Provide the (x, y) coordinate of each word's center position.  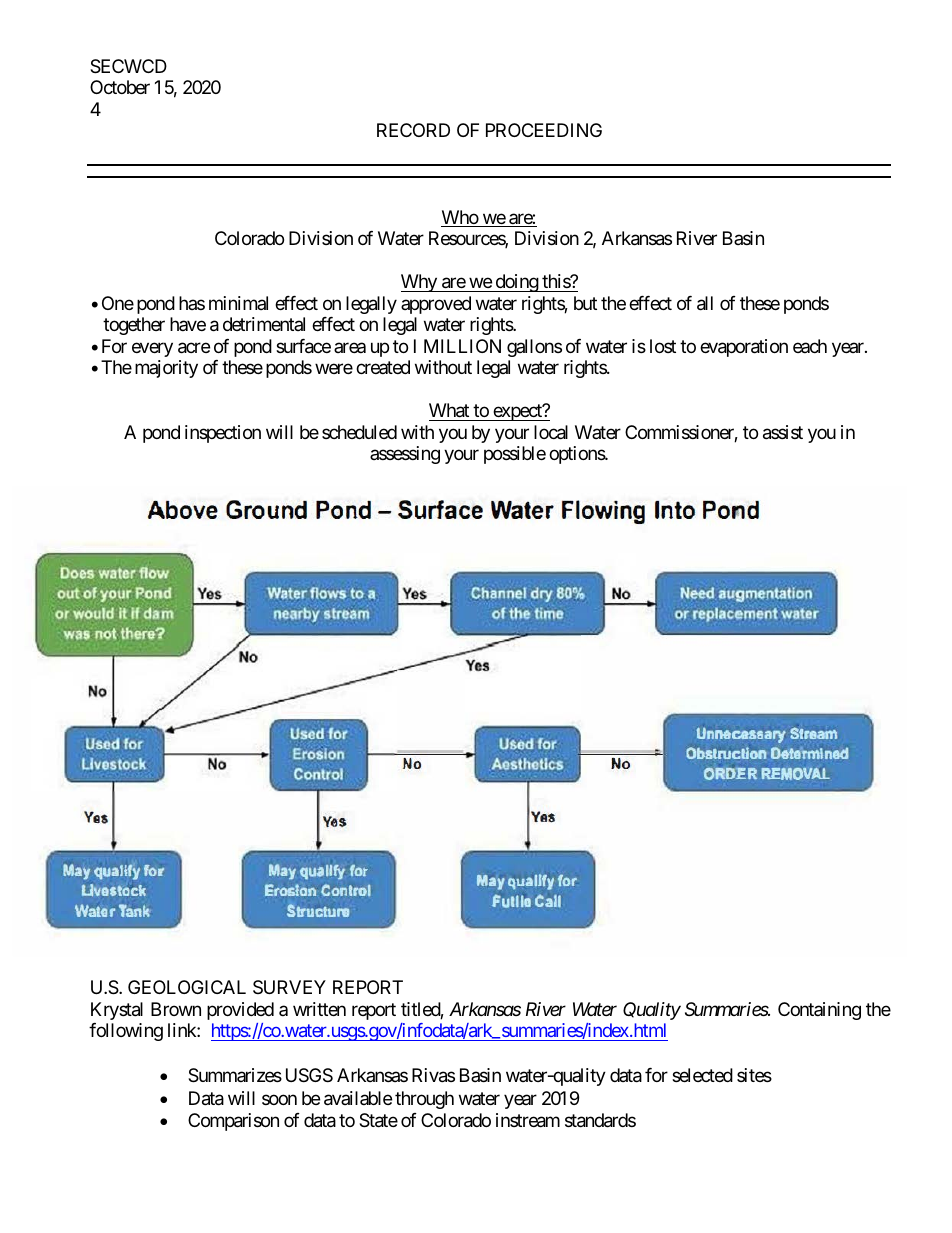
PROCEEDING (544, 130)
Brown (176, 1009)
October (120, 87)
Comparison (233, 1122)
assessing (405, 455)
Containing (819, 1011)
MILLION (462, 346)
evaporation (744, 348)
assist (783, 432)
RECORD (413, 130)
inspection (223, 434)
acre (194, 348)
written (319, 1009)
